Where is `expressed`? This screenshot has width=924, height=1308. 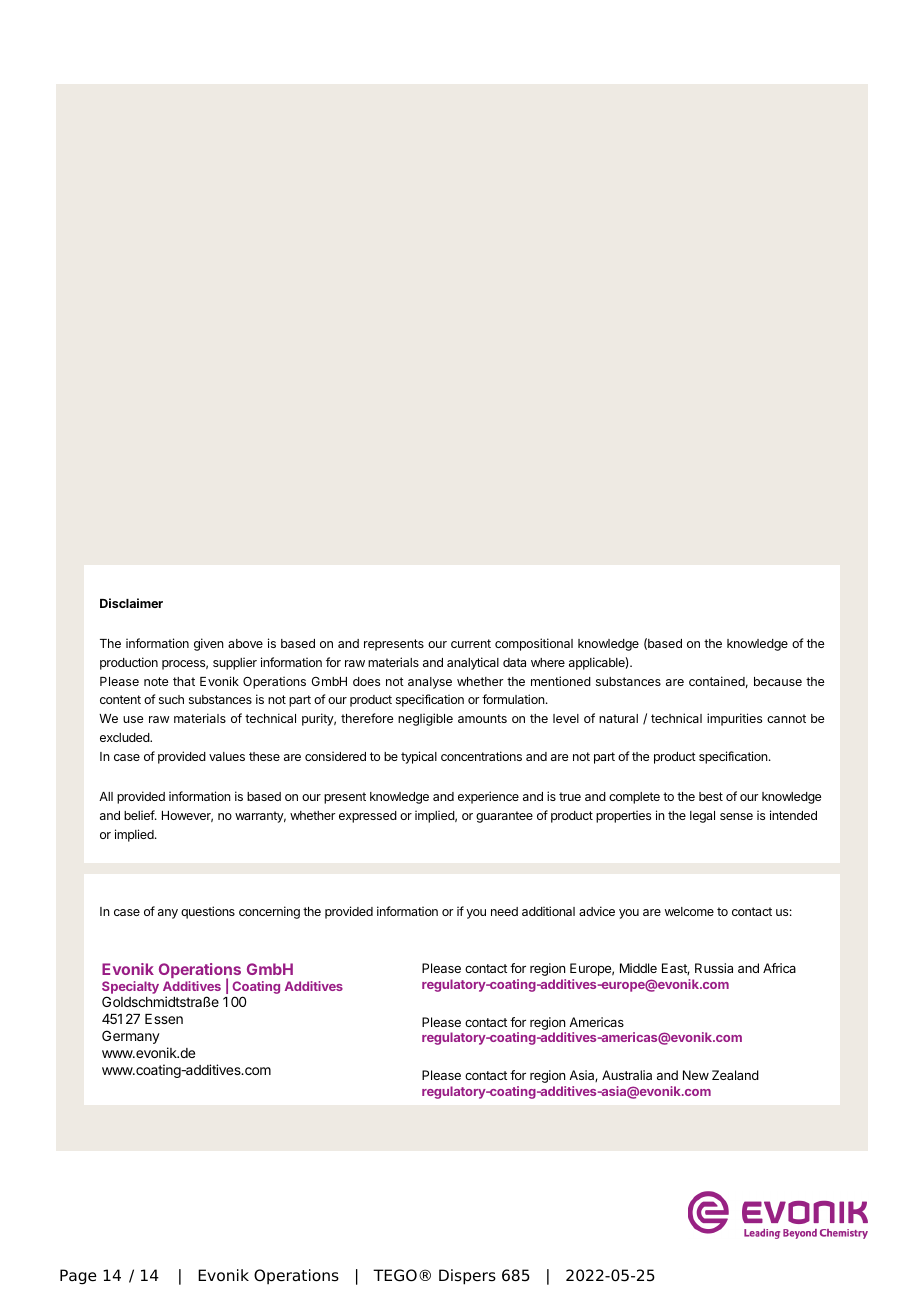
expressed is located at coordinates (368, 817).
